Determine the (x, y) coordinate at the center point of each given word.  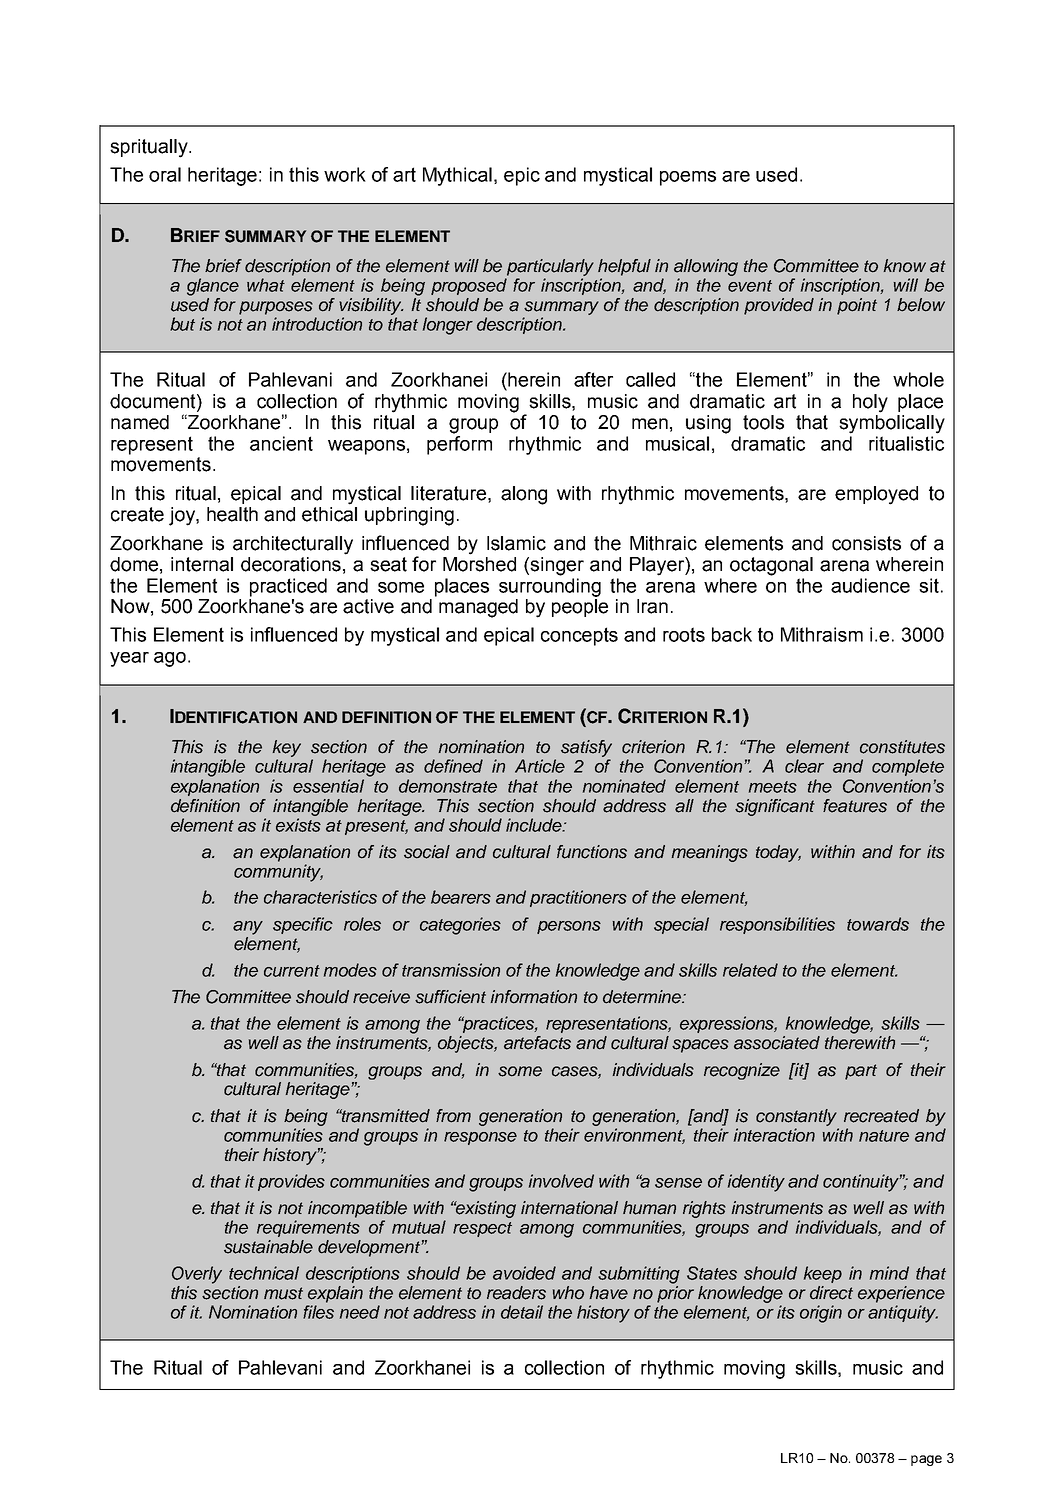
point (857, 306)
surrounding (550, 587)
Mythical (457, 176)
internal (202, 564)
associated (777, 1043)
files (318, 1312)
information (534, 997)
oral (165, 174)
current (292, 971)
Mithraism (822, 634)
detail (522, 1312)
